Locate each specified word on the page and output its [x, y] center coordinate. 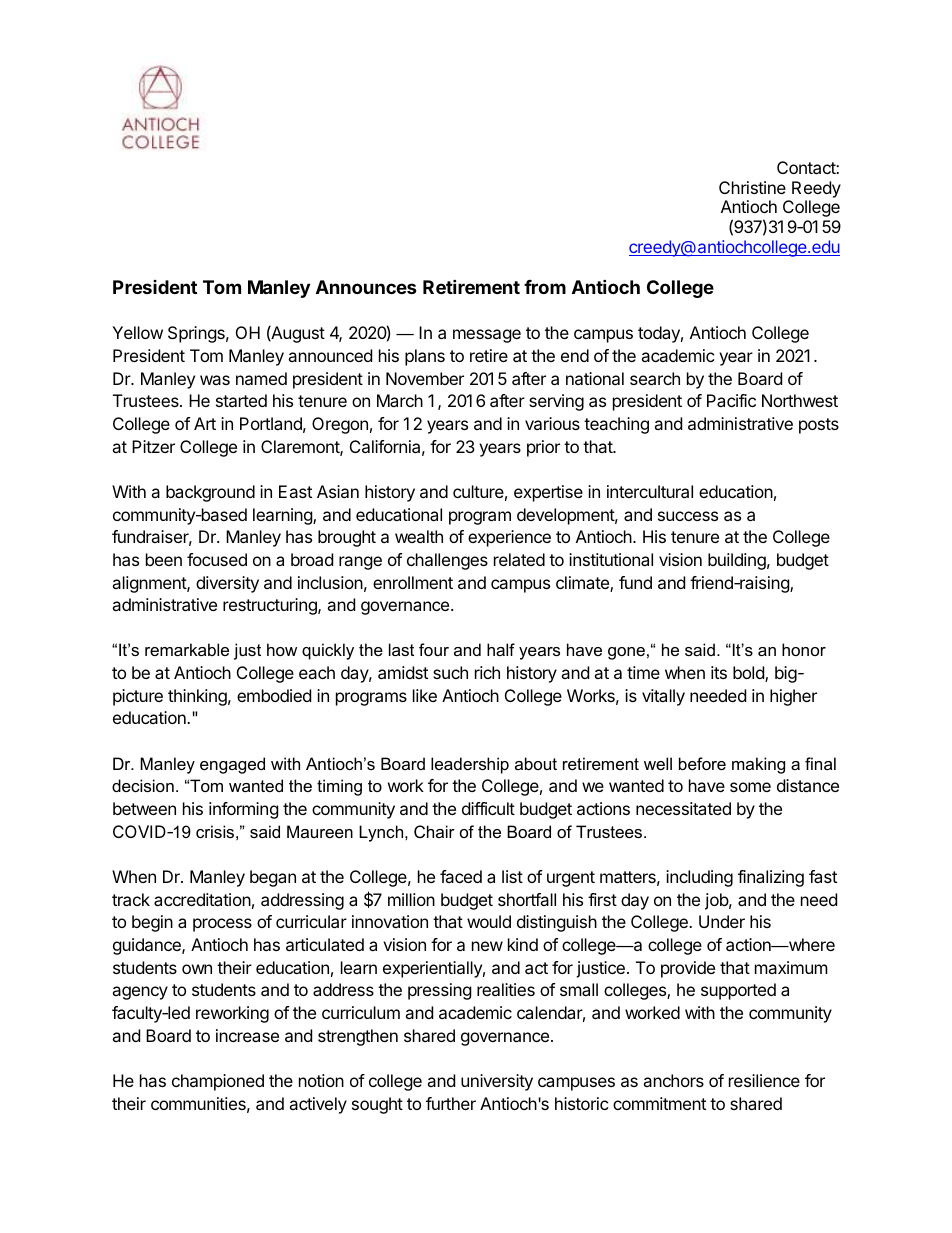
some [750, 787]
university [497, 1082]
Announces [366, 287]
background [210, 493]
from [545, 287]
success [688, 516]
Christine [752, 187]
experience [509, 538]
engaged [232, 765]
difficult [488, 808]
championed [218, 1082]
